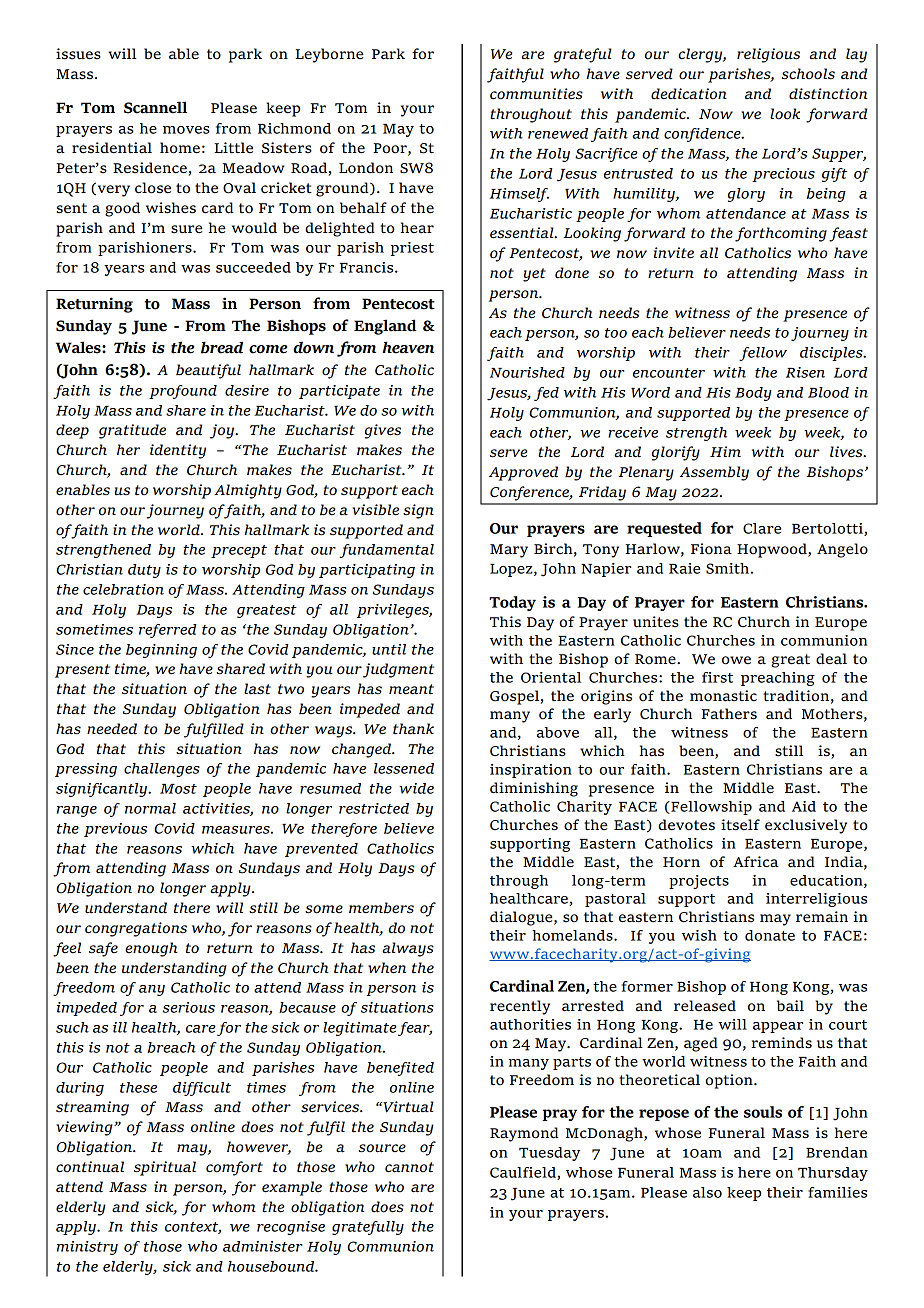  I want to click on duty, so click(144, 571).
